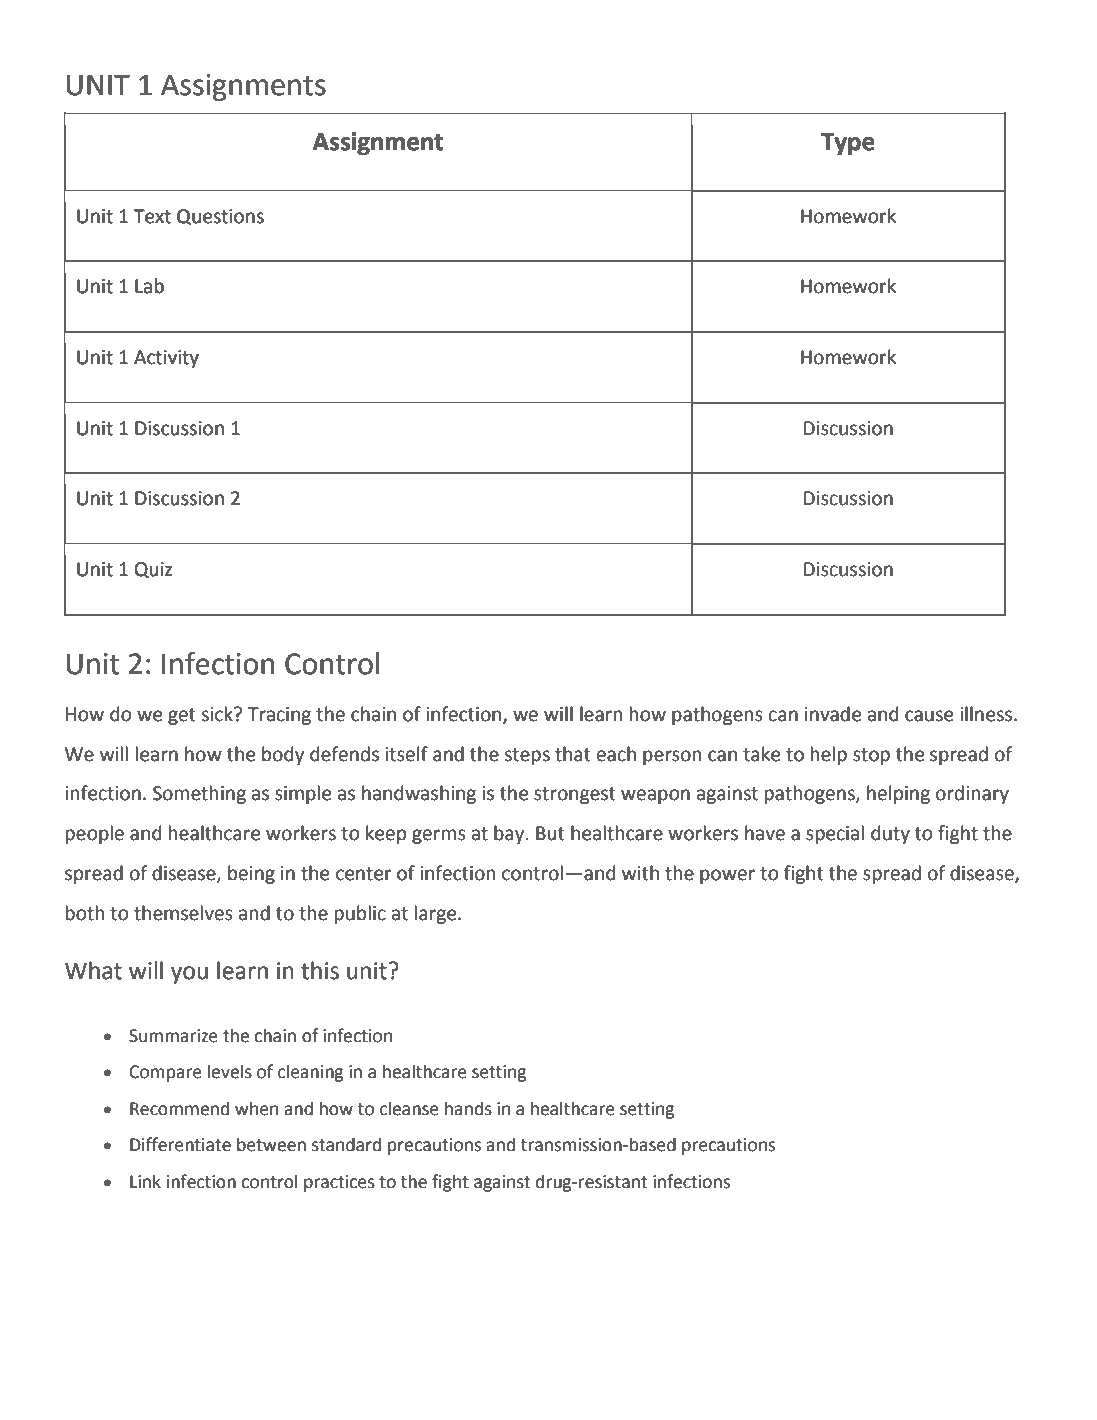 The height and width of the screenshot is (1420, 1097). I want to click on sick, so click(218, 714).
